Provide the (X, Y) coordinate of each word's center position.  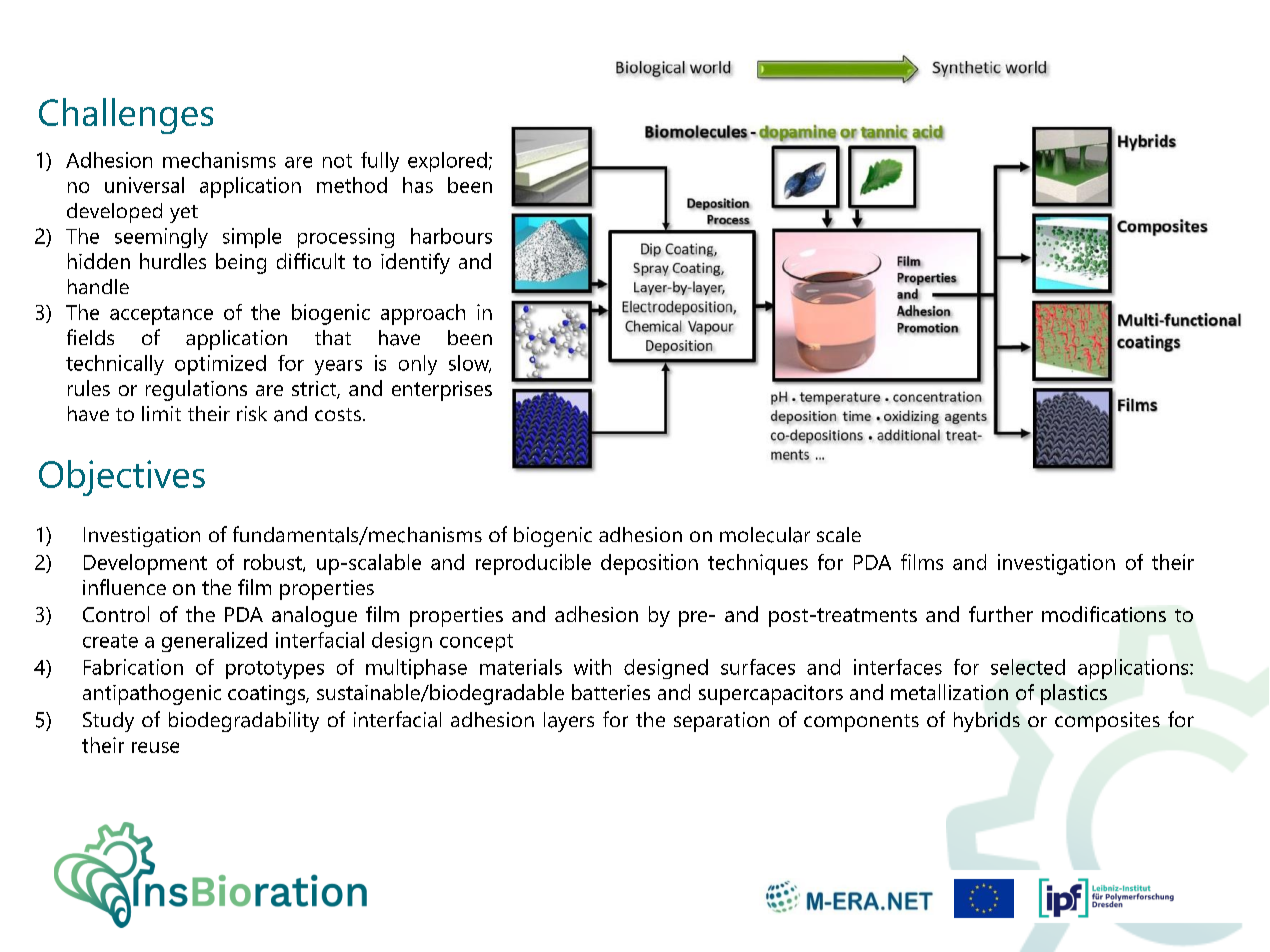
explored (447, 162)
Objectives (122, 478)
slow (470, 364)
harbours (451, 236)
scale (839, 534)
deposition (649, 564)
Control (116, 614)
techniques (758, 564)
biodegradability (244, 722)
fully (380, 162)
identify (415, 263)
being (241, 263)
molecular (765, 535)
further (1001, 614)
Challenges (126, 116)
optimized (220, 365)
